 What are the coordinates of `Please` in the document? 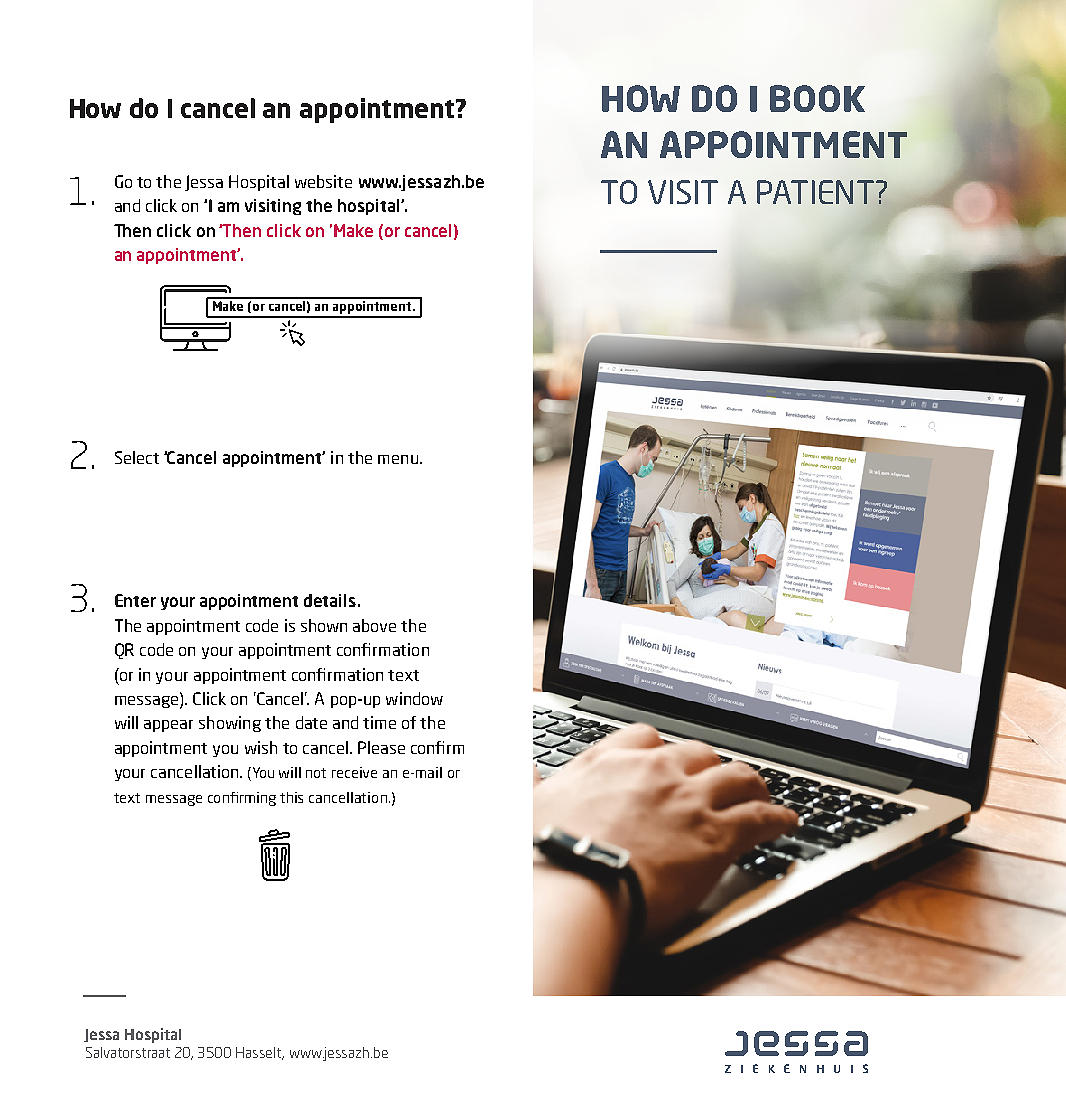 It's located at (381, 747).
